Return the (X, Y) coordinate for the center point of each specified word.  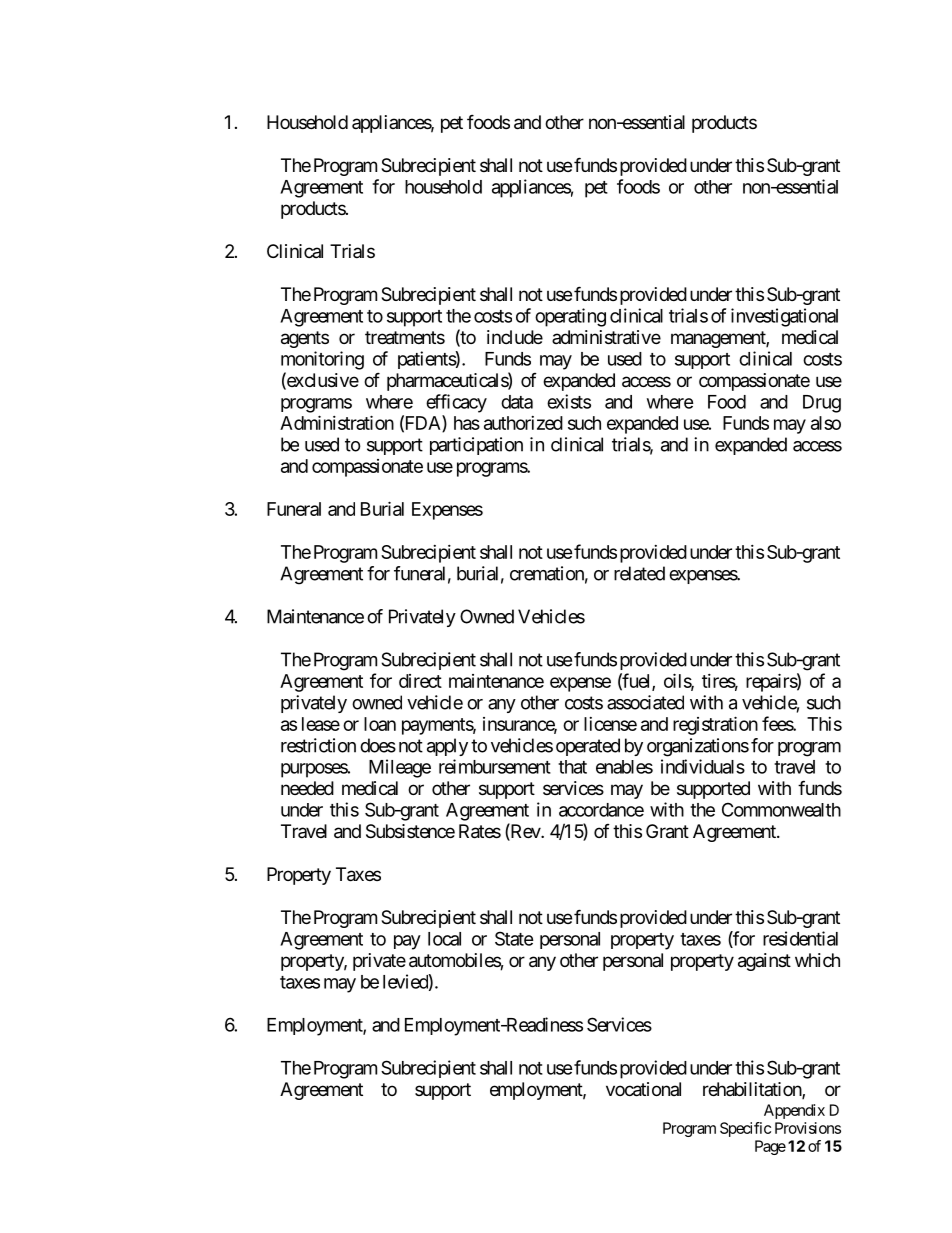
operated (588, 747)
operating (570, 317)
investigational (784, 317)
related (639, 573)
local (444, 939)
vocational (643, 1089)
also (826, 423)
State (514, 938)
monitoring (322, 360)
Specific (745, 1129)
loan (380, 724)
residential (800, 938)
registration (715, 725)
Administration (337, 422)
